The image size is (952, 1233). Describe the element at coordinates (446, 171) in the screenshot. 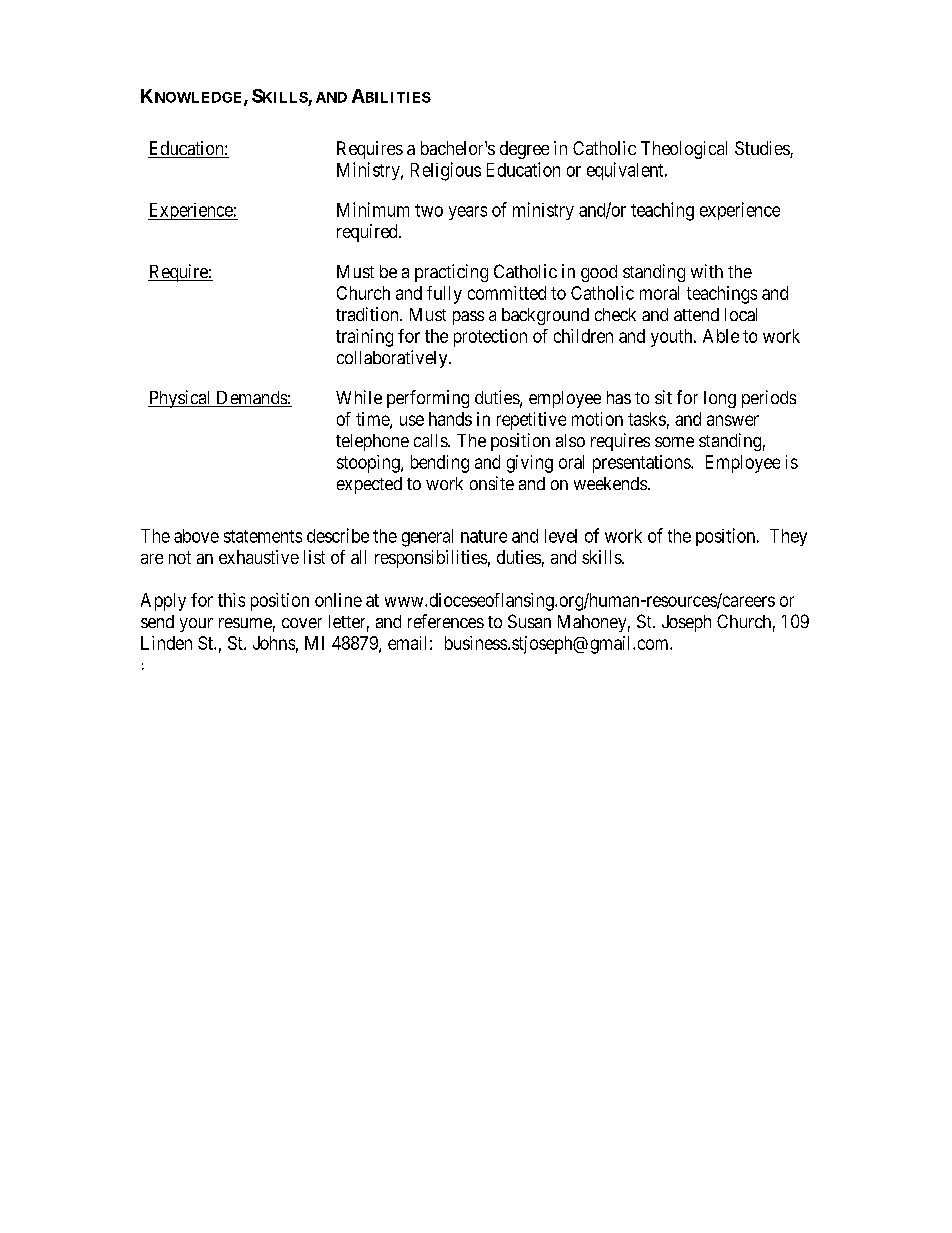

I see `Religious` at that location.
